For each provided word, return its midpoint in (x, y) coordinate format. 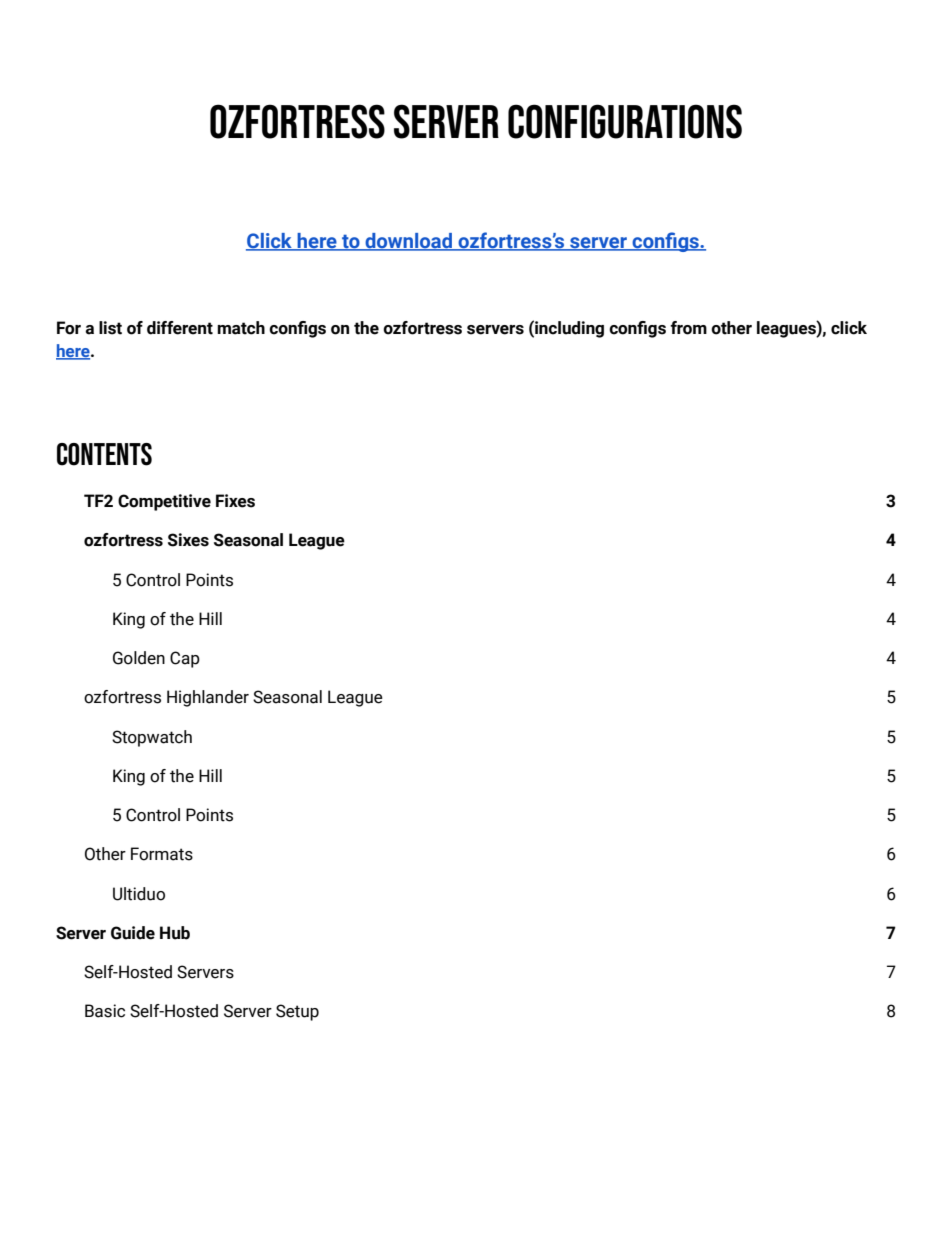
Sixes (188, 540)
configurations (625, 121)
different (180, 328)
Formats (162, 854)
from (688, 328)
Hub (175, 933)
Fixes (235, 501)
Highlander (208, 698)
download (409, 241)
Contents (104, 454)
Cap (185, 659)
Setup (297, 1012)
